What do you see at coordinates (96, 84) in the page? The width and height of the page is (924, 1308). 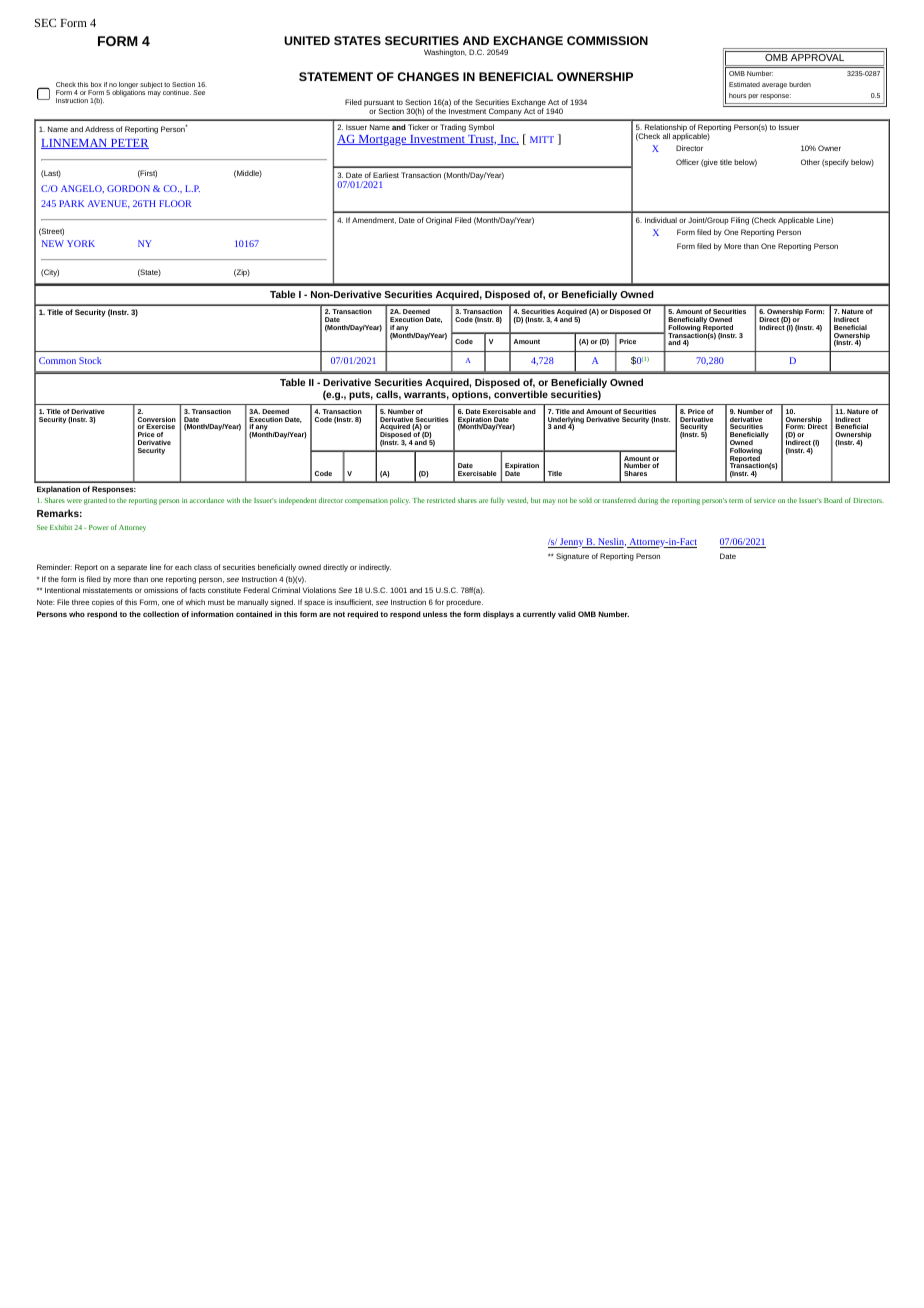 I see `box` at bounding box center [96, 84].
